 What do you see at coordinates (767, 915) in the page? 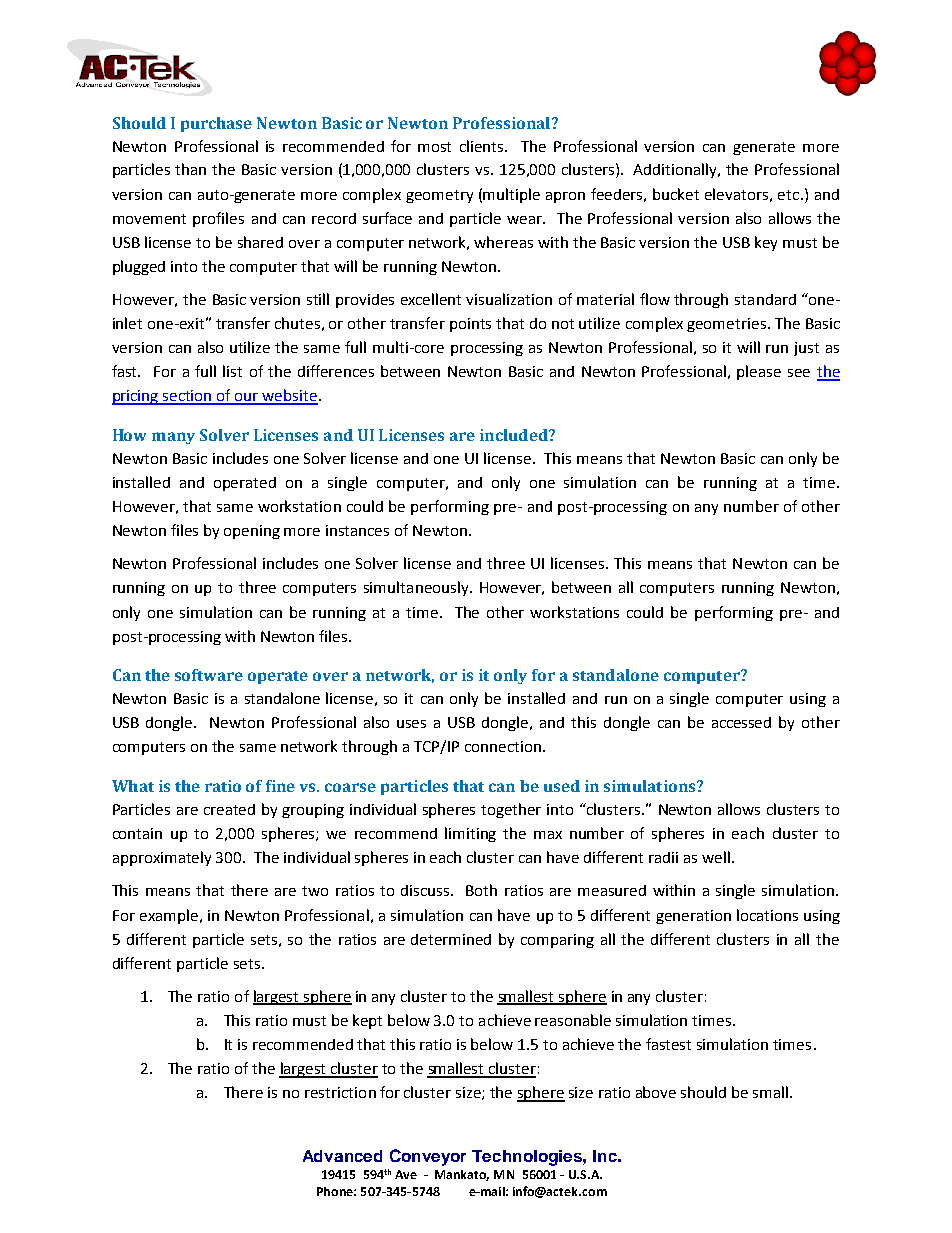
I see `locations` at bounding box center [767, 915].
